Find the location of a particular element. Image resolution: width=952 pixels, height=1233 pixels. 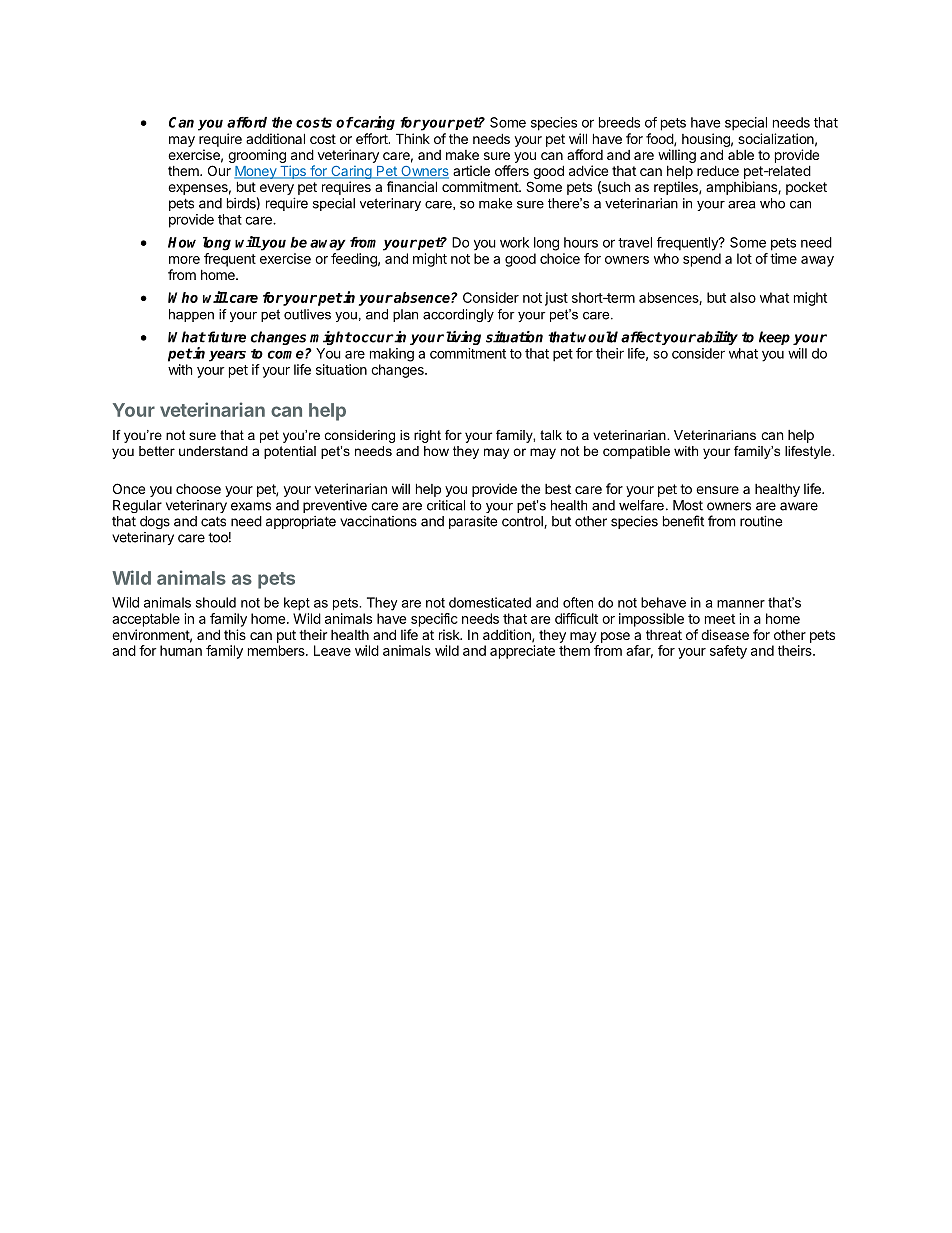

keep is located at coordinates (774, 338).
